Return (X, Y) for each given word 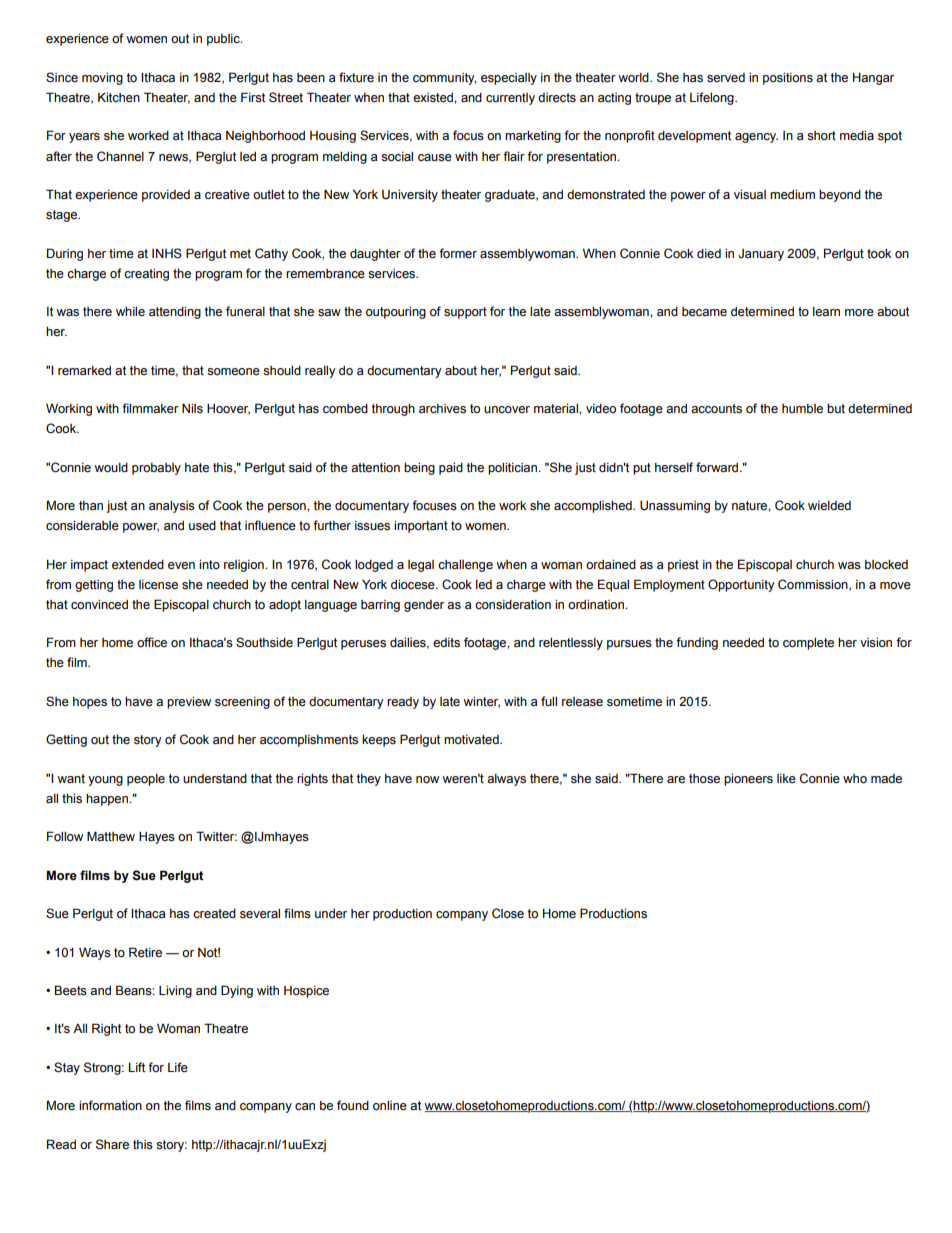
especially (509, 79)
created (214, 914)
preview (189, 703)
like (786, 779)
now (427, 780)
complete (808, 644)
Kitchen (119, 97)
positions (788, 79)
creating (146, 275)
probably (156, 469)
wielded (829, 505)
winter (481, 702)
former (458, 253)
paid (451, 469)
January (761, 255)
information (110, 1105)
